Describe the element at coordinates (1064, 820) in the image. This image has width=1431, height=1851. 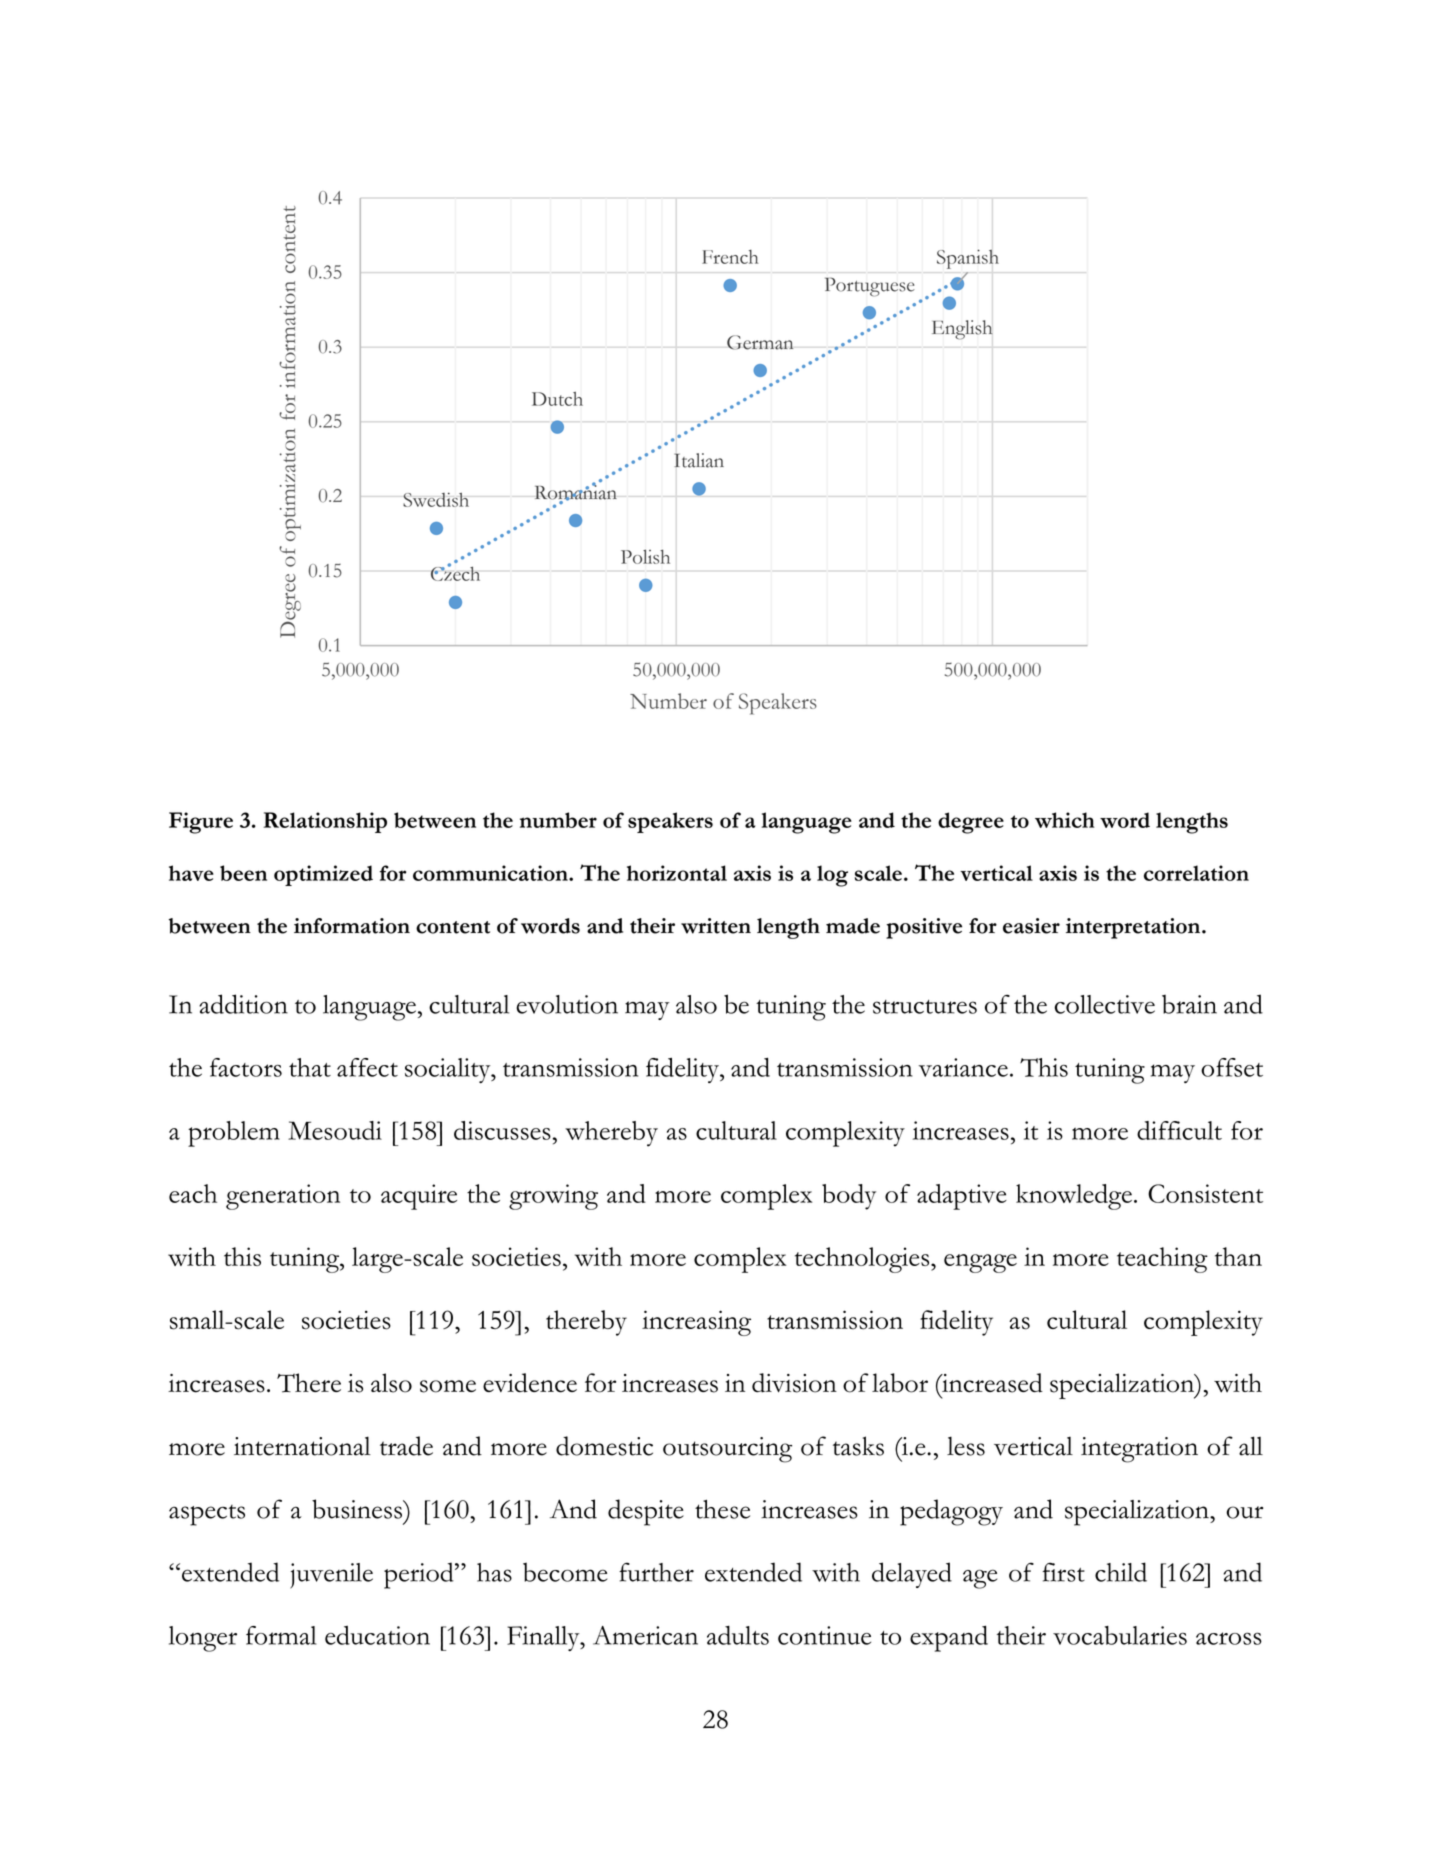
I see `which` at that location.
